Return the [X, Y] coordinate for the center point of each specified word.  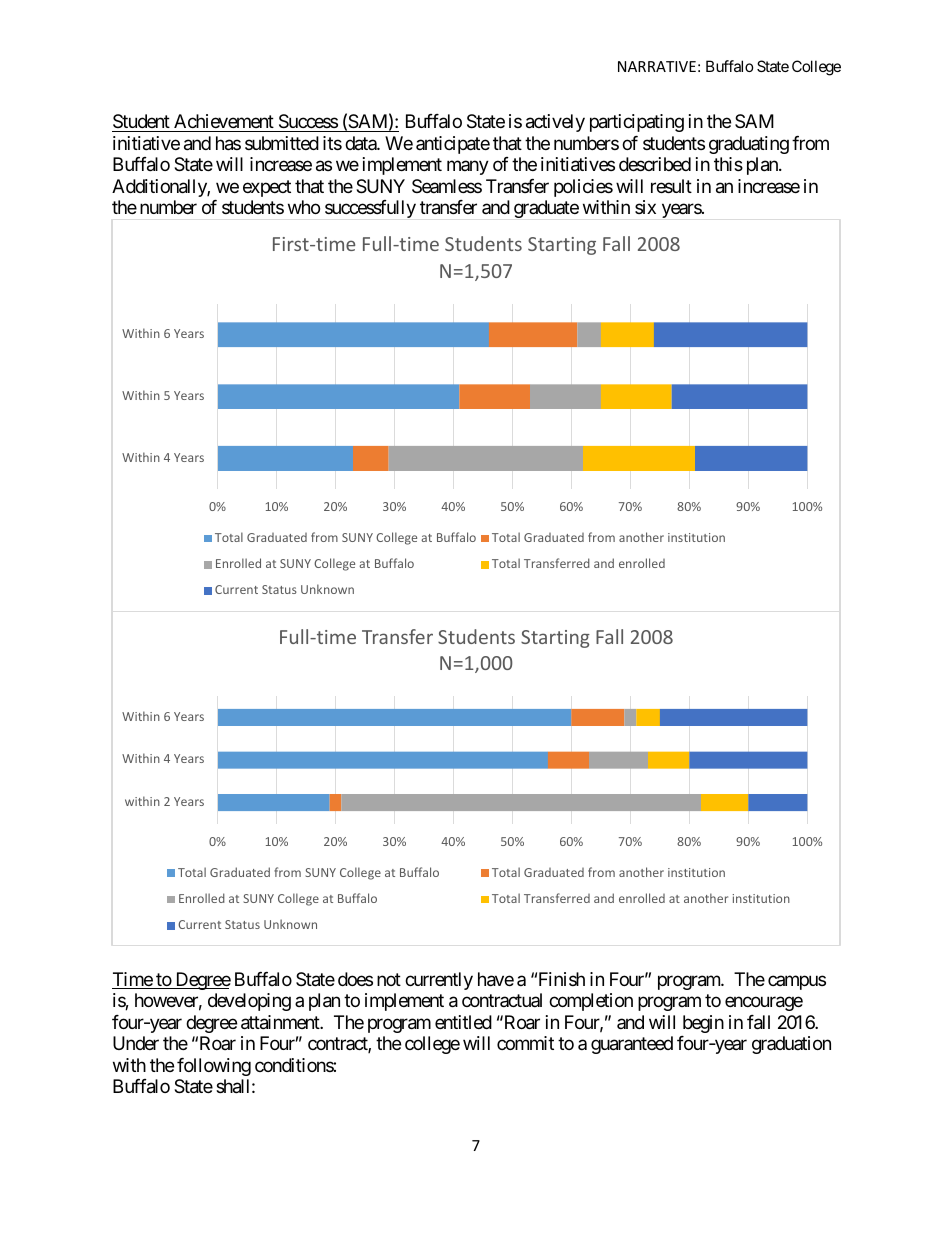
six [645, 207]
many [468, 168]
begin [703, 1024]
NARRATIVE [657, 66]
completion [591, 1002]
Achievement [224, 123]
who [304, 207]
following [214, 1067]
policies [583, 188]
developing [249, 1002]
